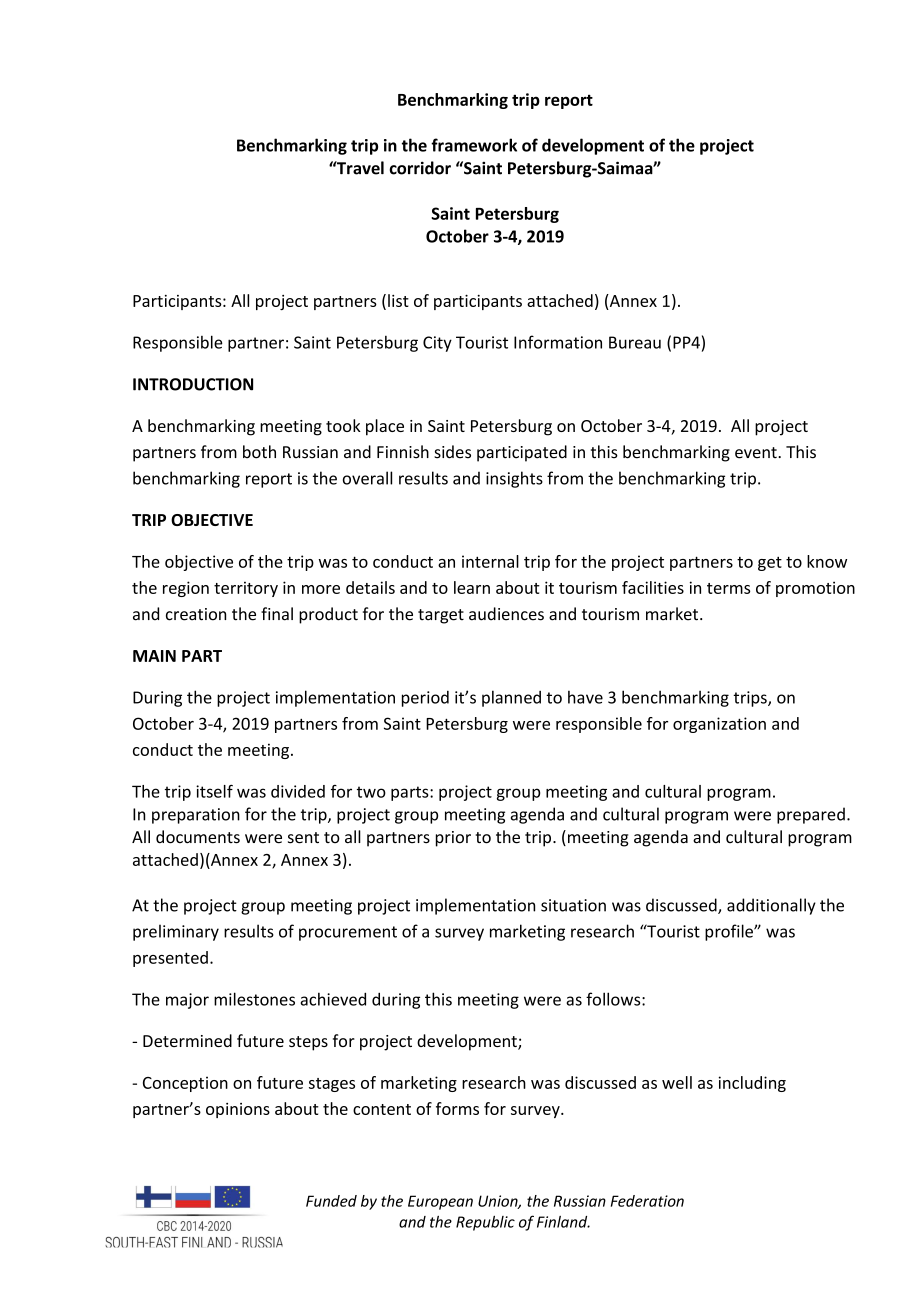 This screenshot has height=1308, width=924. I want to click on insights, so click(514, 479).
